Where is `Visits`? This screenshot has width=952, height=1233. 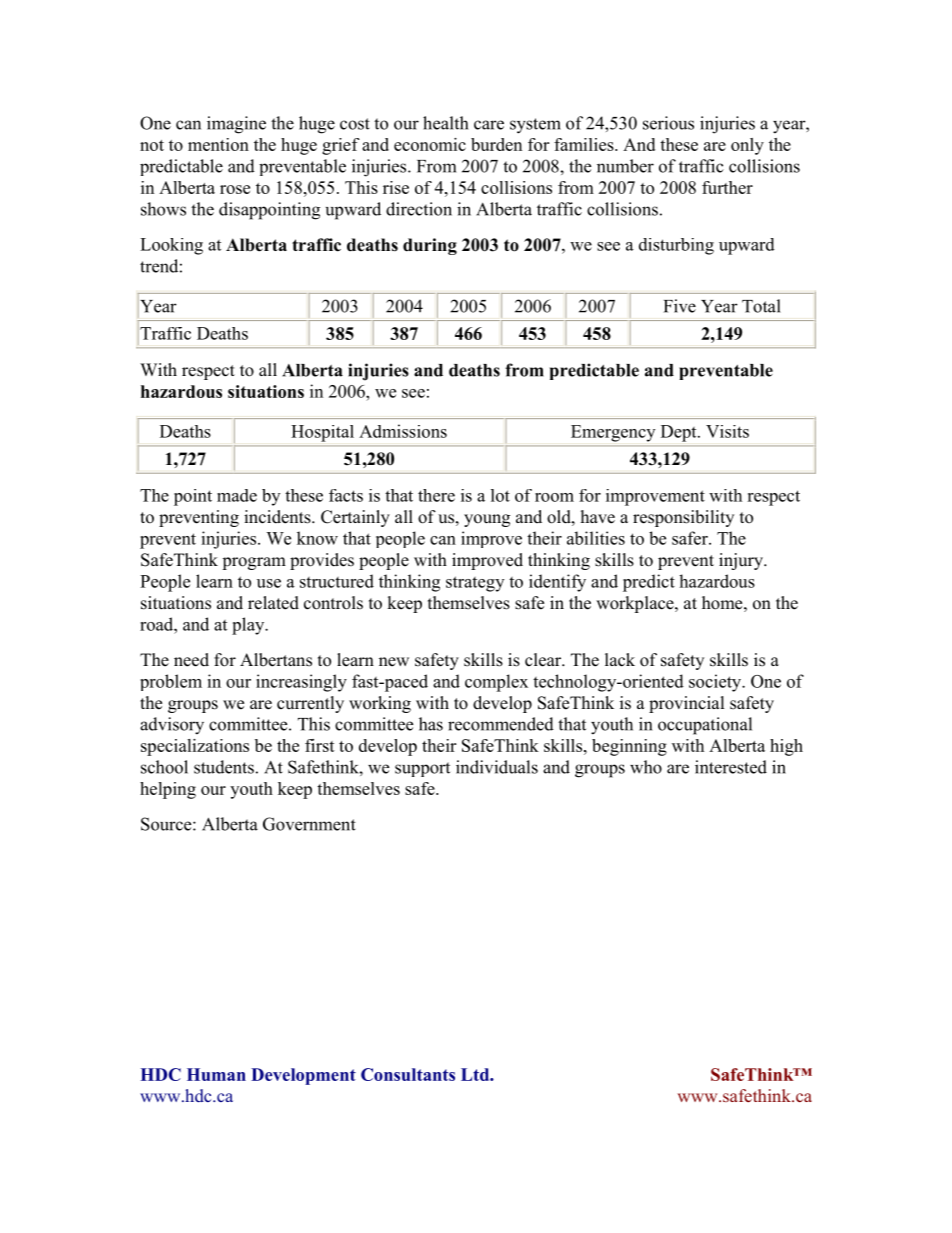 Visits is located at coordinates (727, 431).
